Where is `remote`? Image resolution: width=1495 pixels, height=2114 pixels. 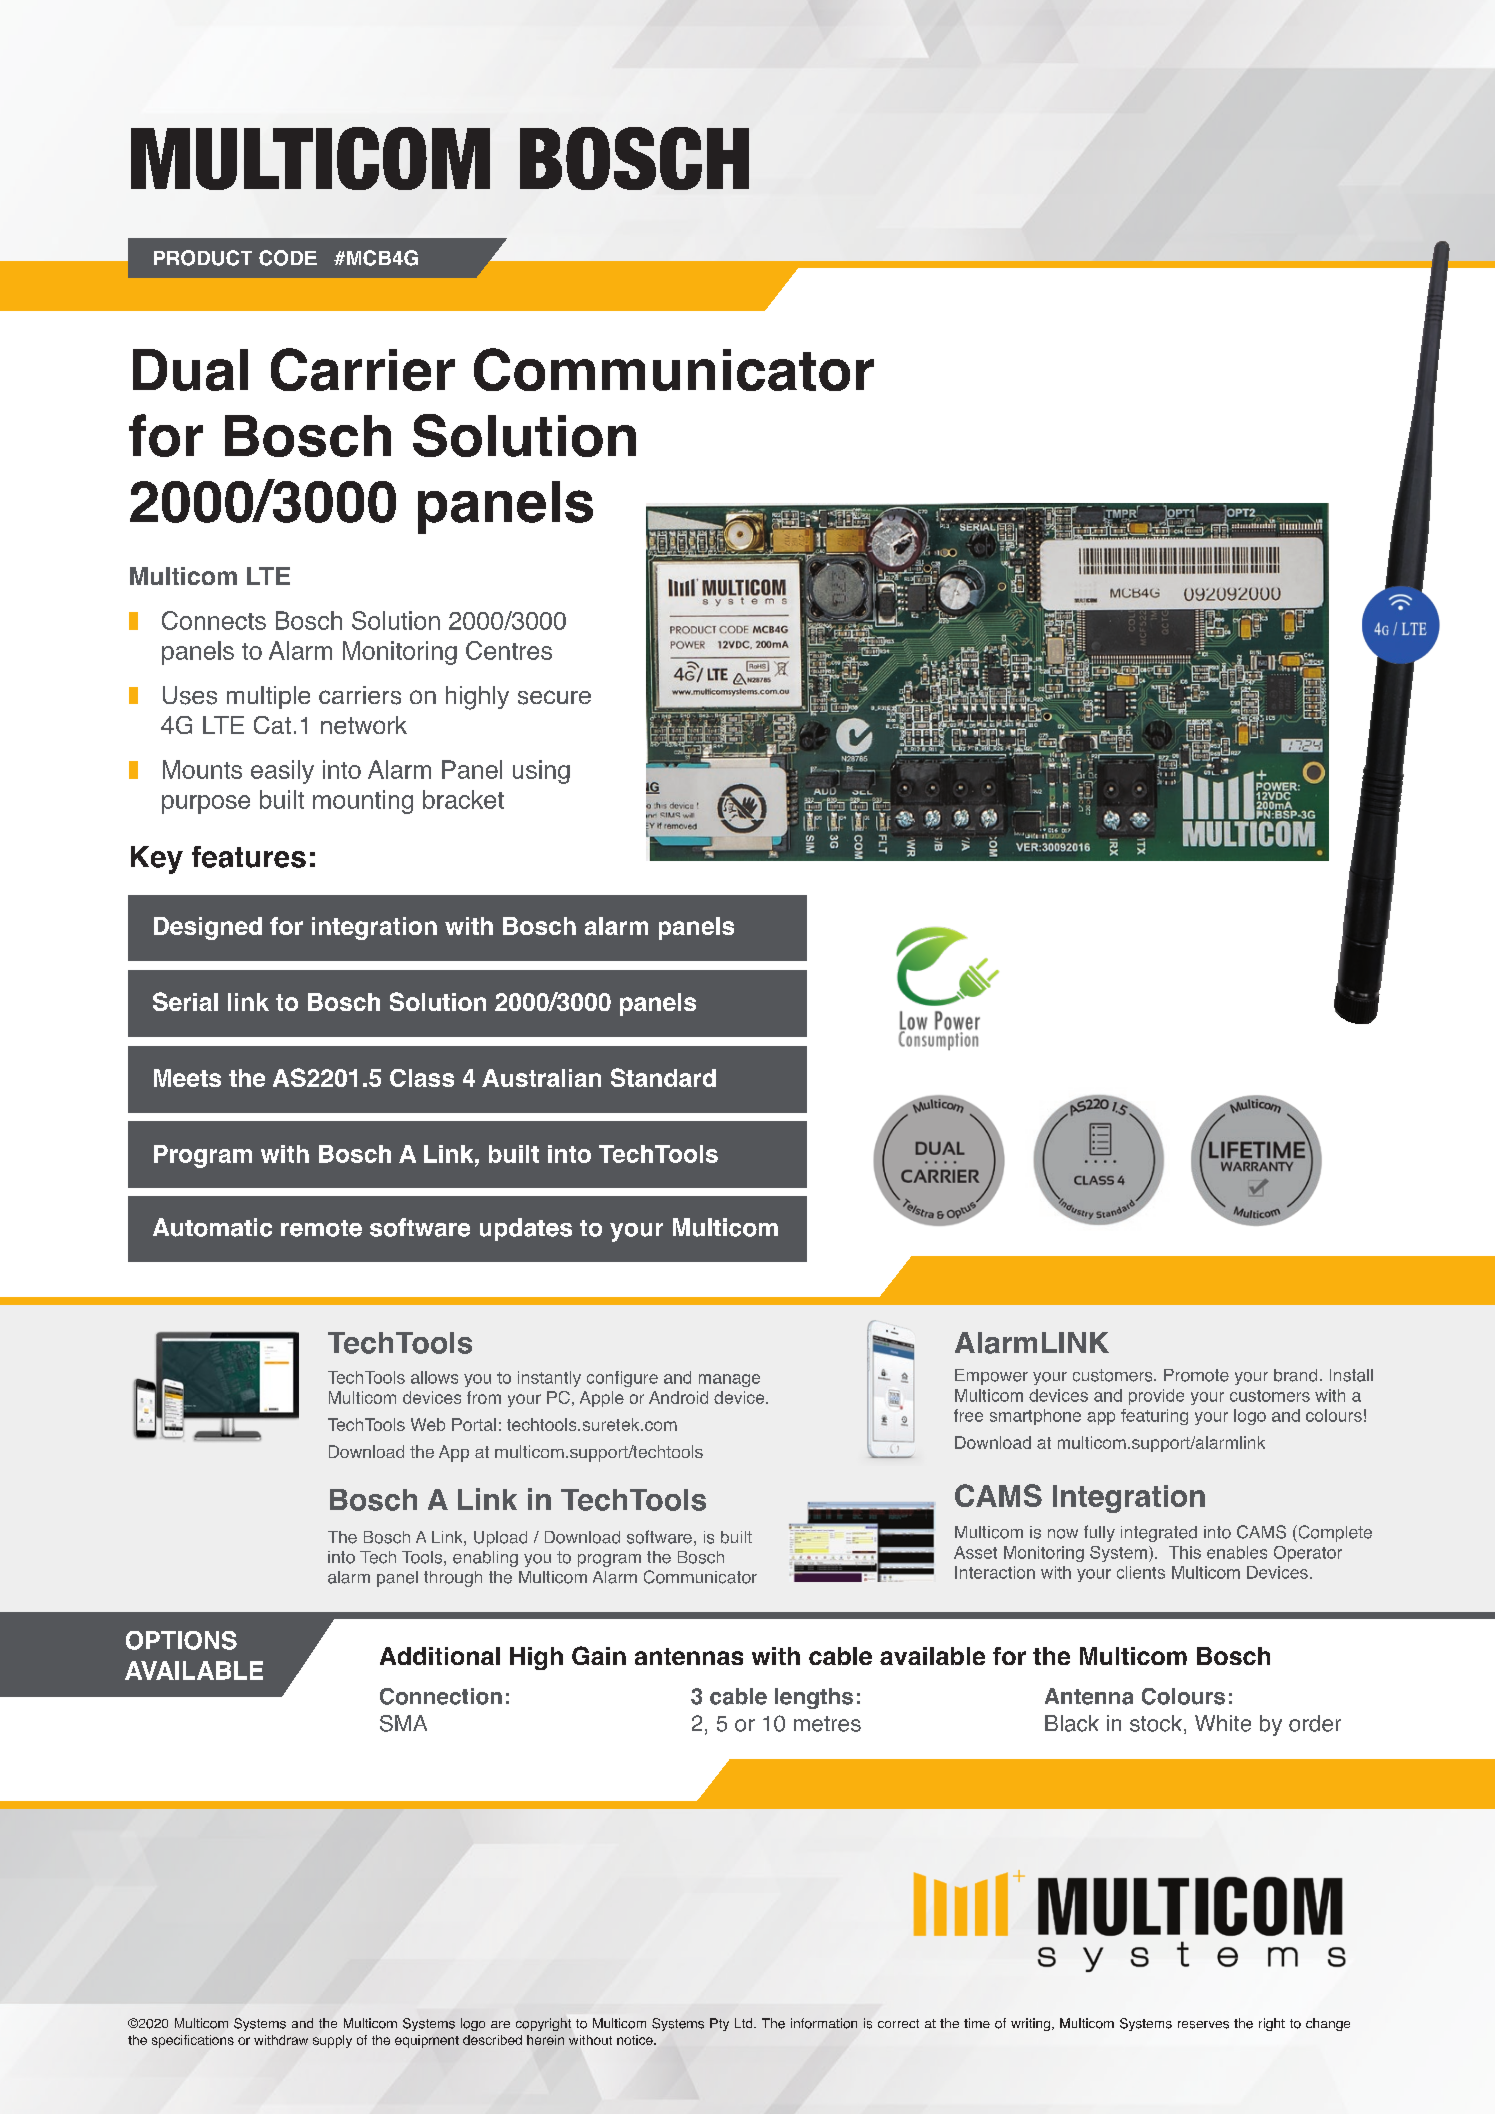
remote is located at coordinates (321, 1228).
